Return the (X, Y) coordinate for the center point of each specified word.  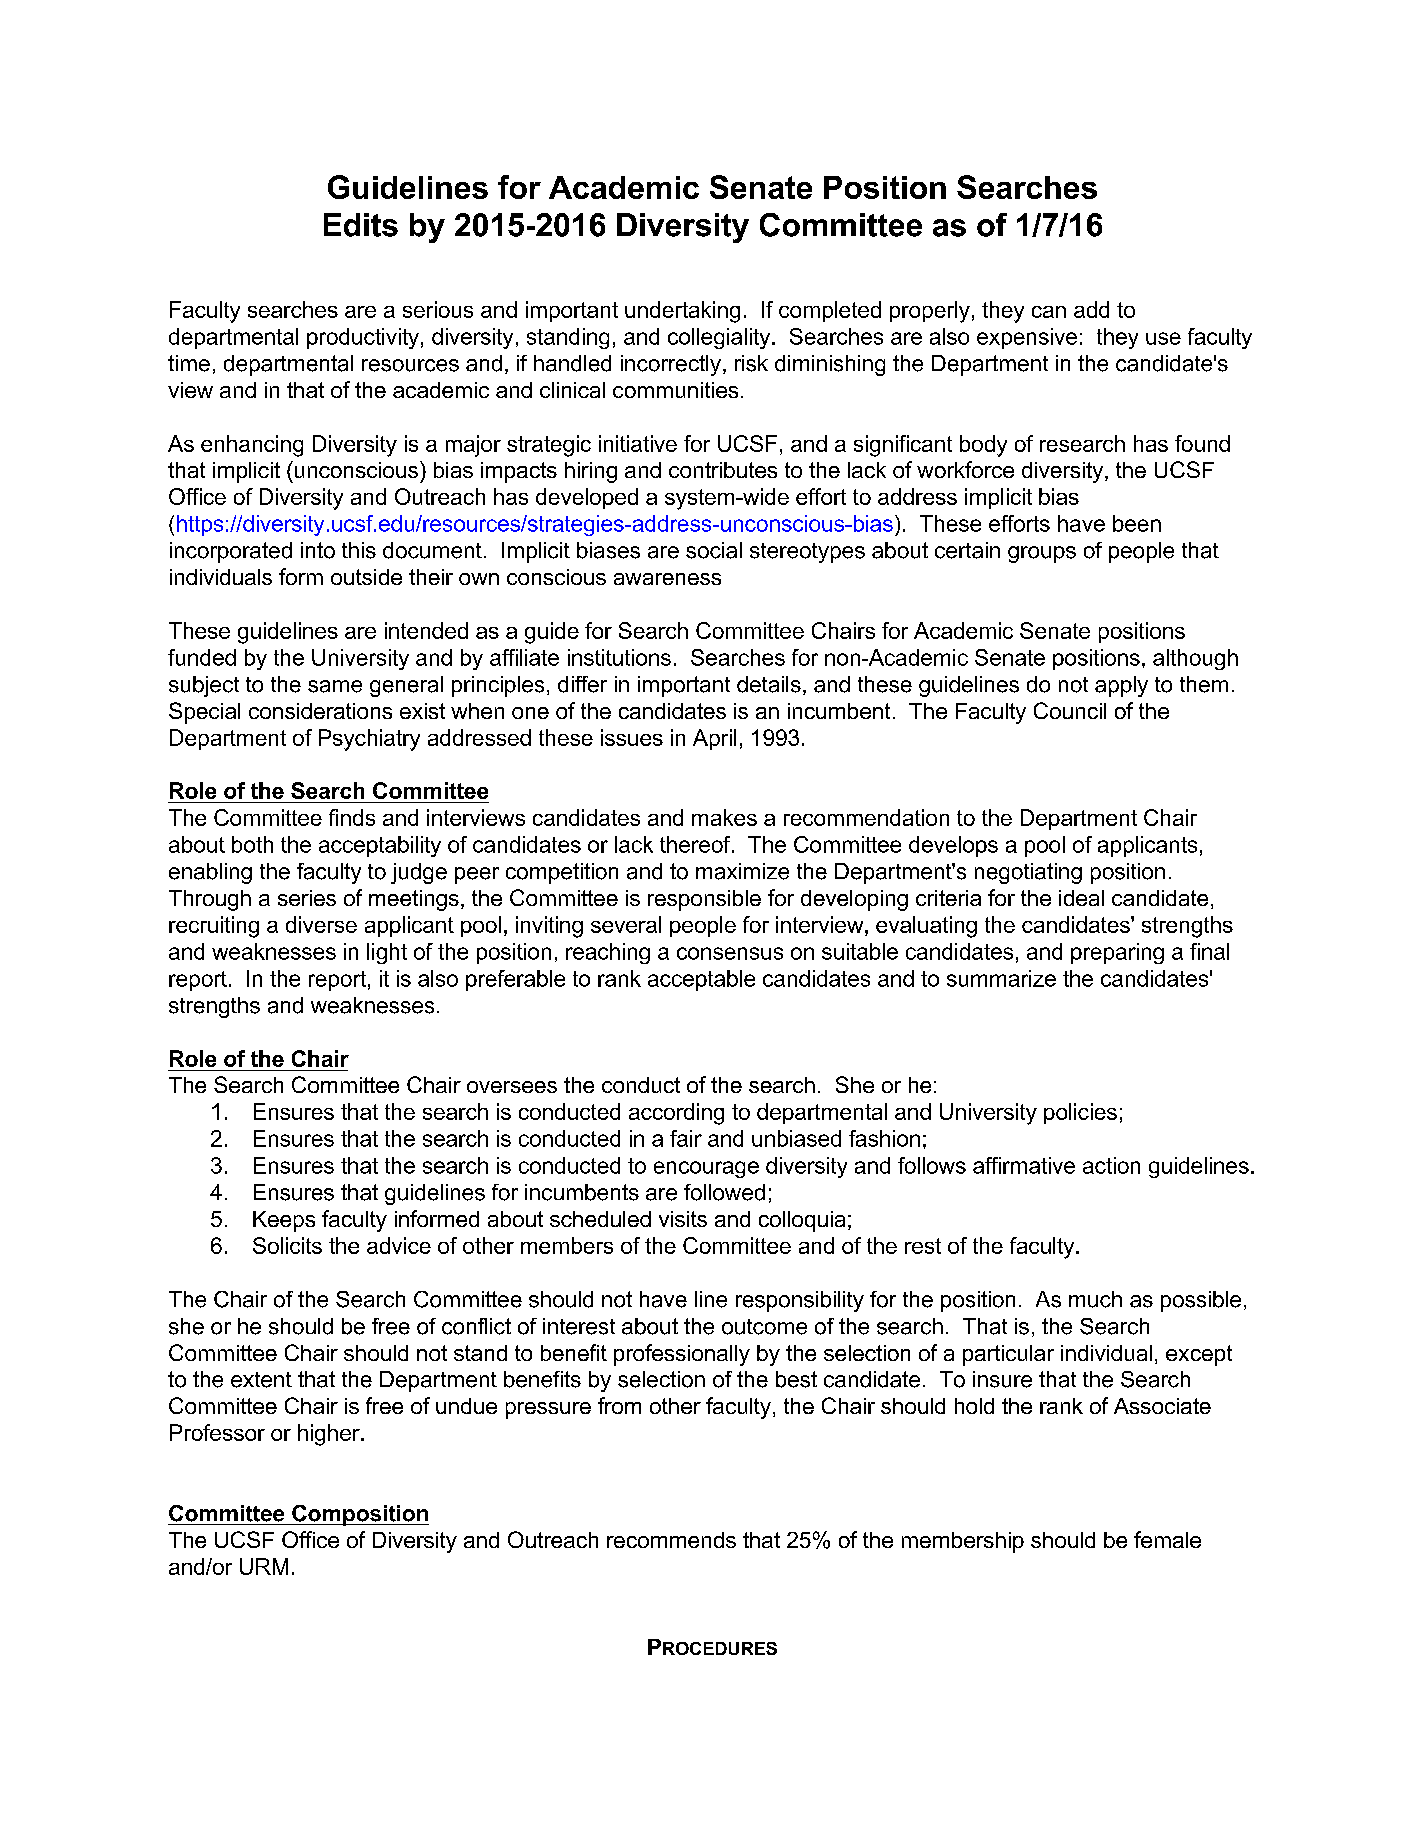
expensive (1027, 338)
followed (724, 1192)
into (318, 550)
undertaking (682, 312)
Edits (361, 225)
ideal (1081, 898)
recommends (671, 1540)
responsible (704, 900)
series (307, 898)
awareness (667, 579)
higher (330, 1435)
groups (1042, 554)
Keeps (284, 1221)
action (1111, 1165)
